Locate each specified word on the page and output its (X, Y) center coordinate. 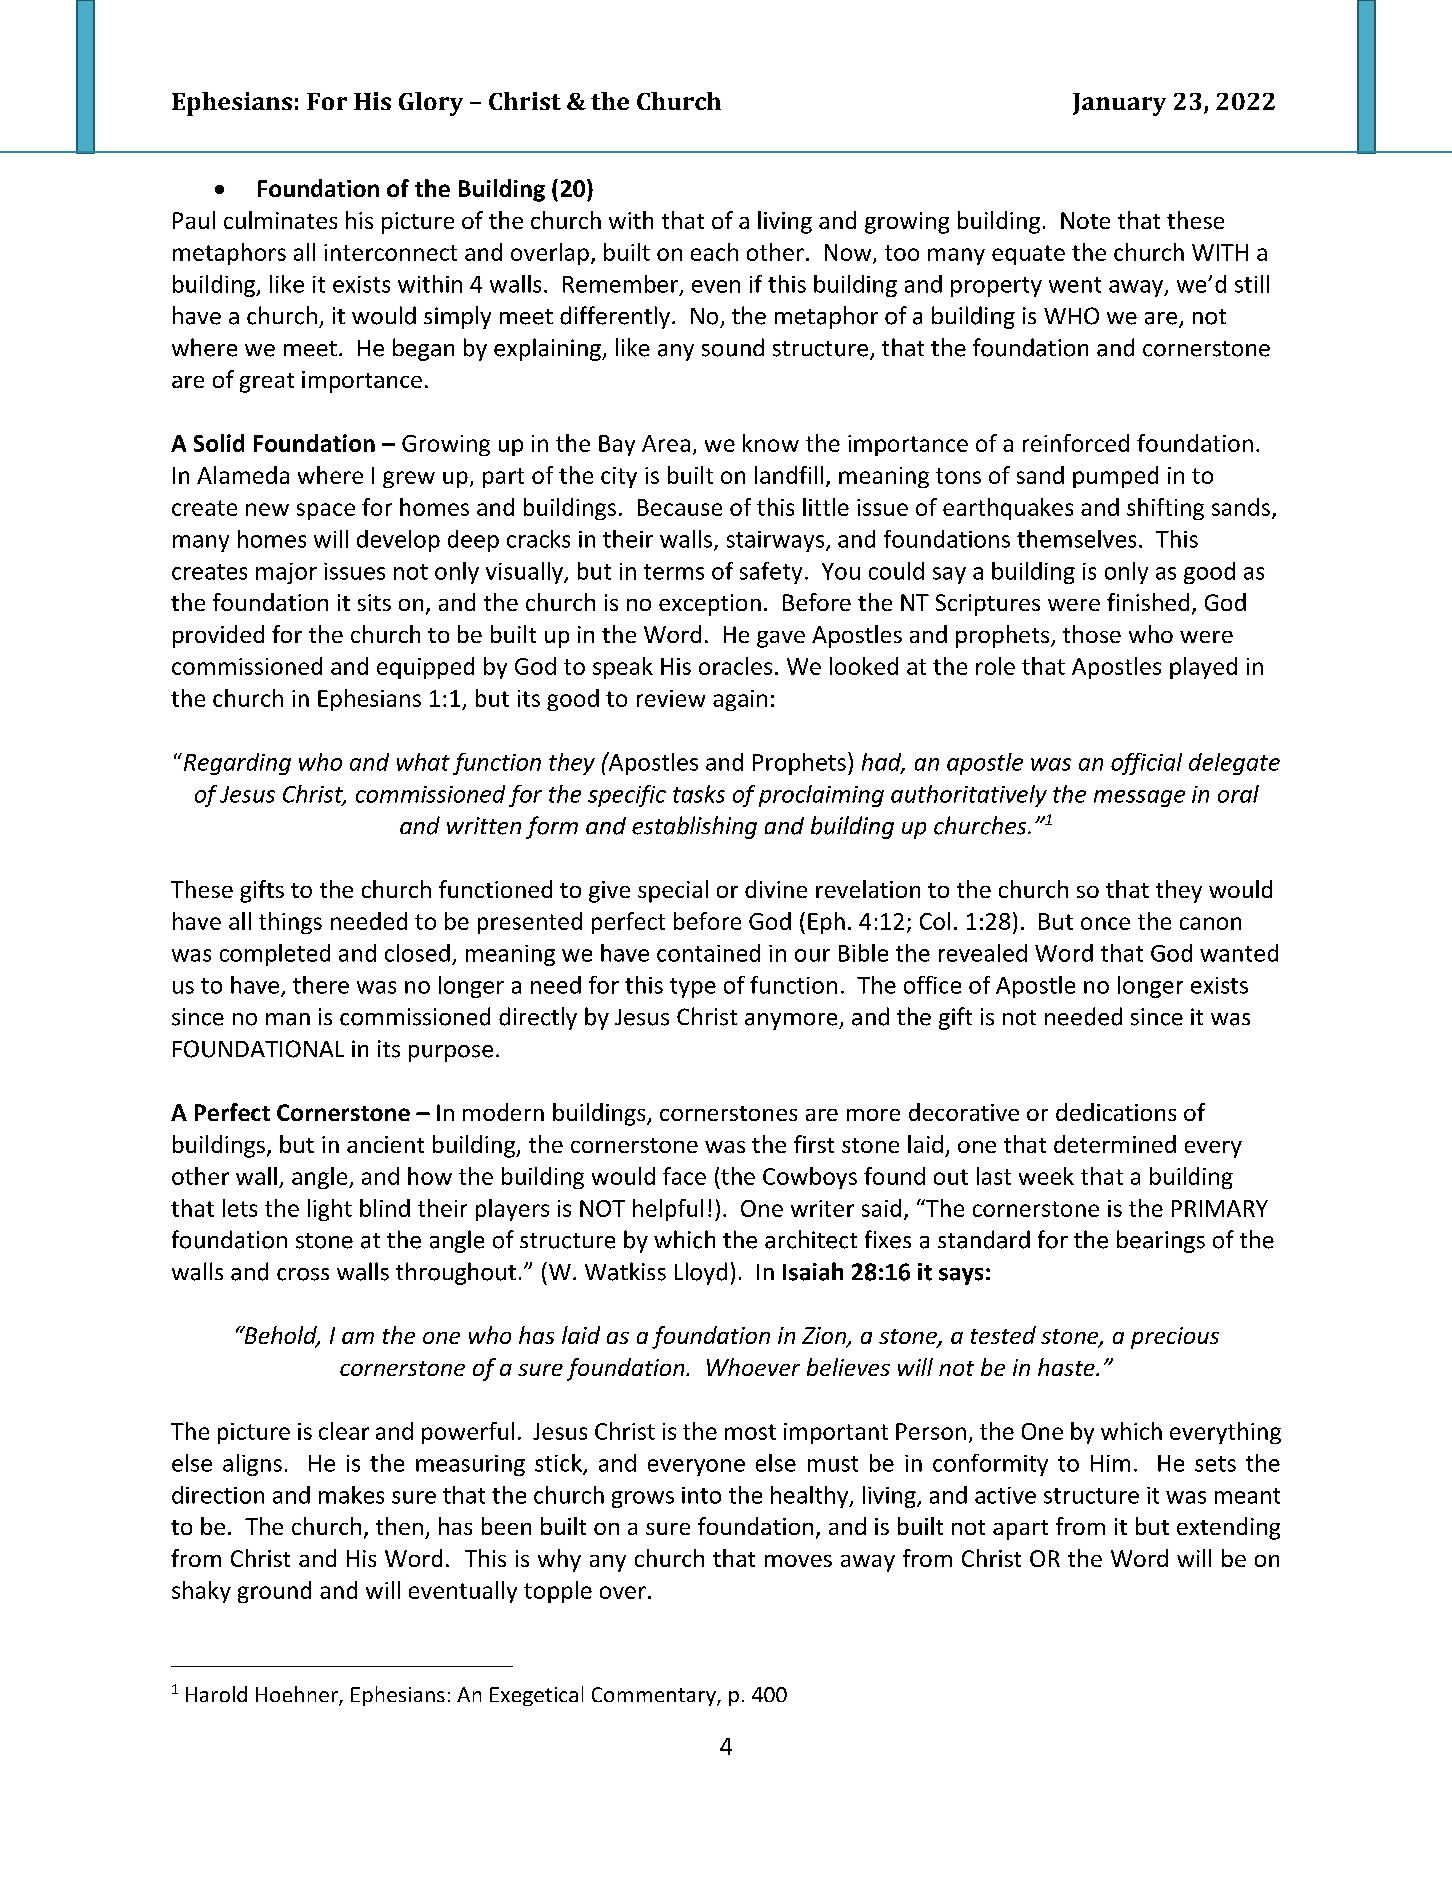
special (673, 891)
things (290, 923)
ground (274, 1592)
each (714, 252)
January (1119, 104)
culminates (280, 220)
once (1105, 923)
